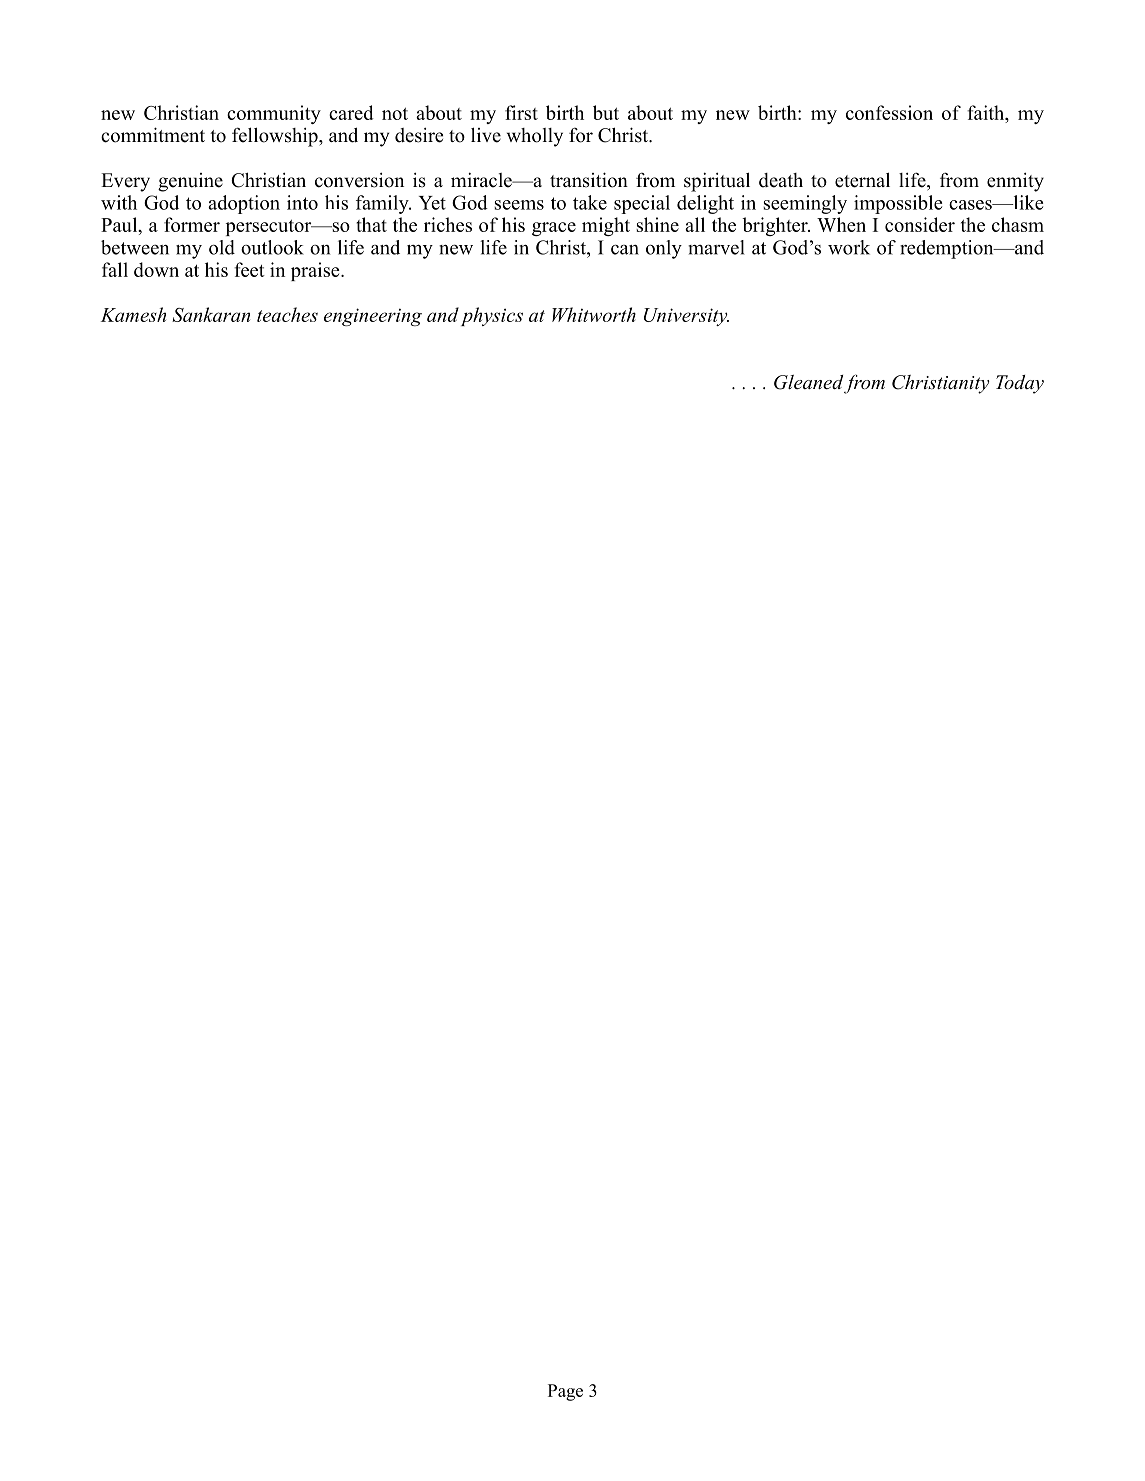 The height and width of the page is (1481, 1145). I want to click on Gleaned, so click(808, 382).
